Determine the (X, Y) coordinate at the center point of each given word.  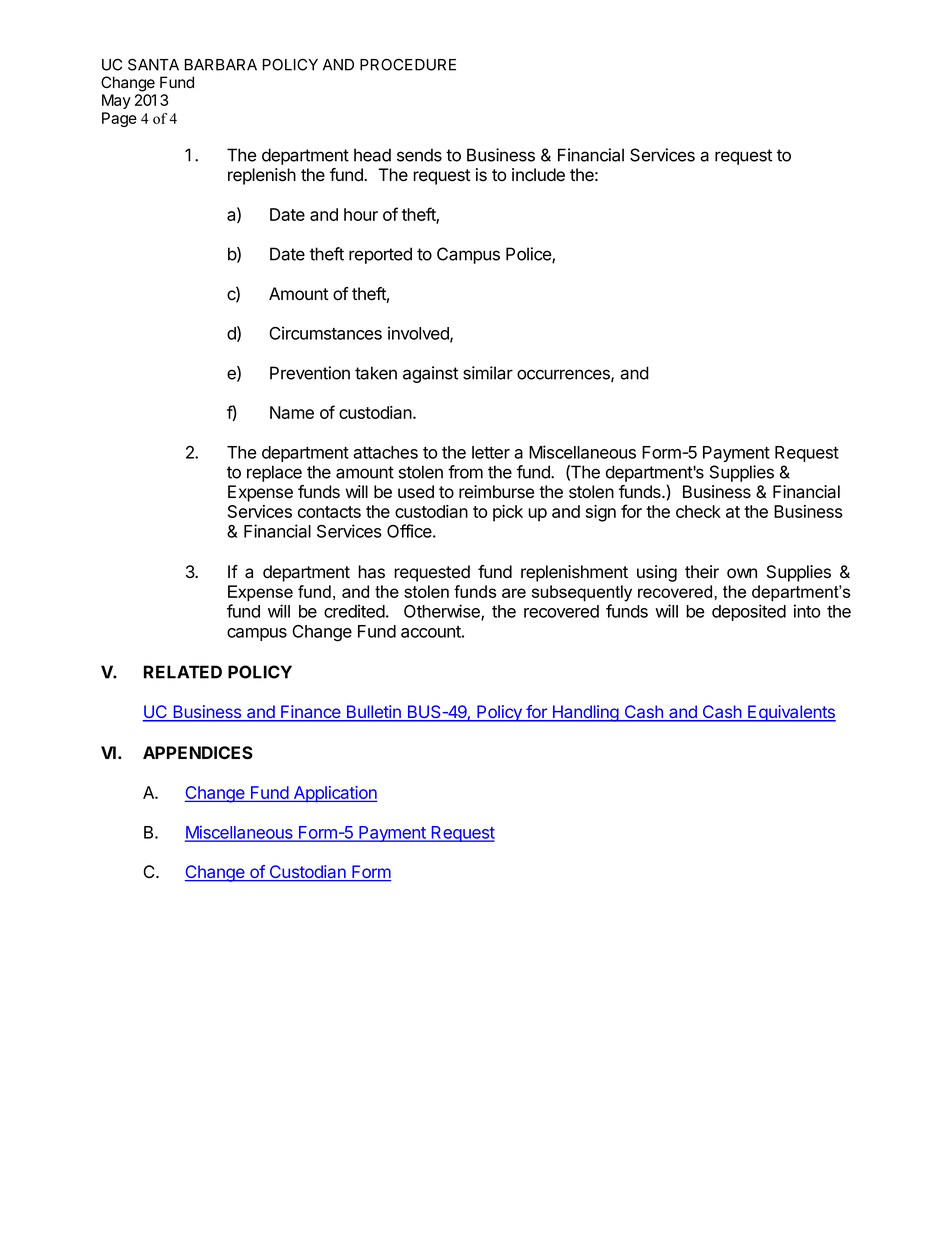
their (702, 572)
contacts (329, 512)
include (538, 175)
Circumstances (325, 333)
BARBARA (221, 65)
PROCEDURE (408, 64)
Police (529, 255)
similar (488, 373)
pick (508, 513)
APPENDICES (198, 753)
